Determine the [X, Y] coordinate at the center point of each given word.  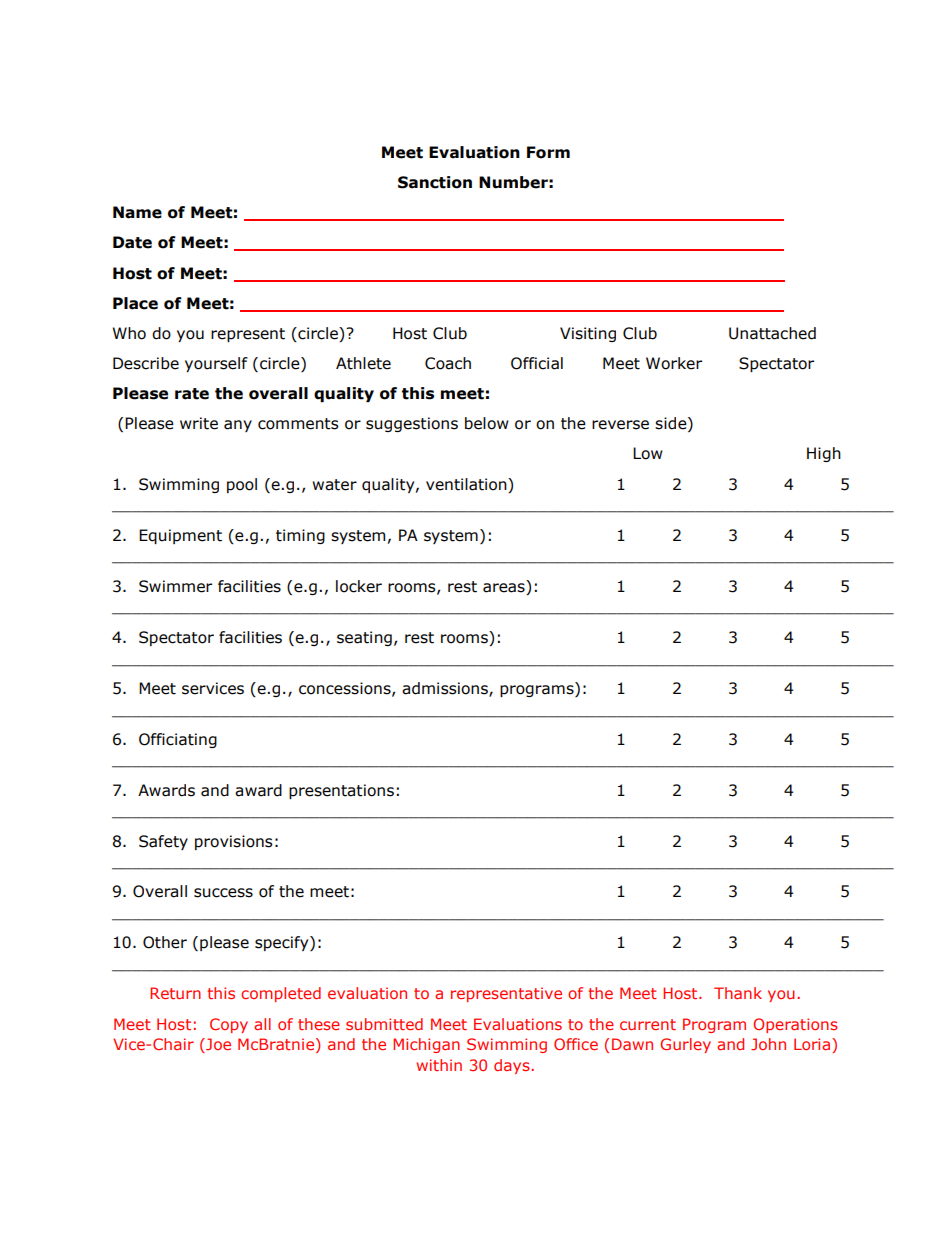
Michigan [426, 1045]
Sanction [435, 182]
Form [548, 152]
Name [137, 212]
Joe [217, 1045]
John [768, 1044]
